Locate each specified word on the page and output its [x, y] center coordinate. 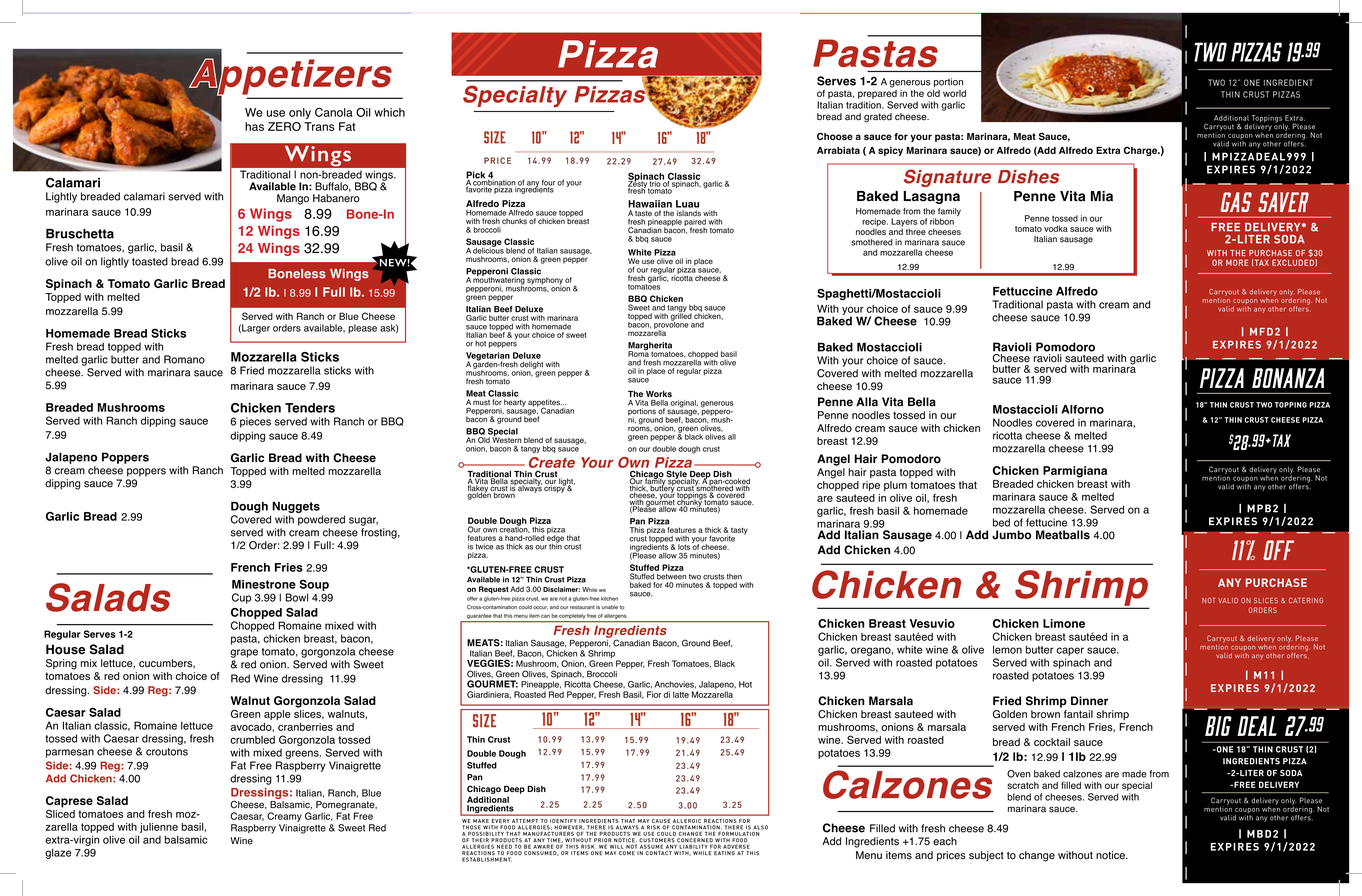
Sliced [60, 812]
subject [986, 856]
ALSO [760, 827]
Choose [835, 136]
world [954, 93]
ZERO [284, 126]
